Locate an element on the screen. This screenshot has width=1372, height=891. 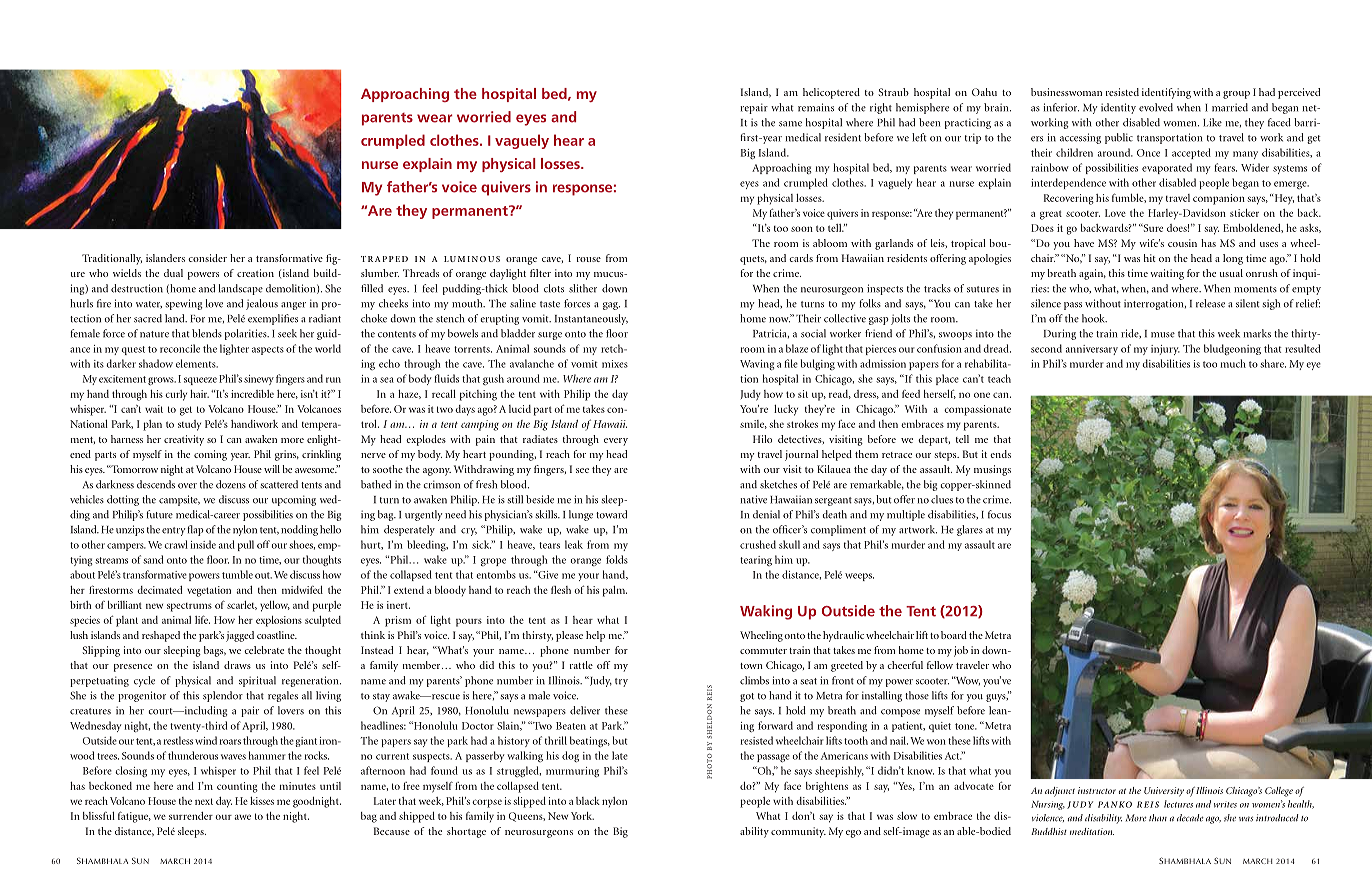
surrender is located at coordinates (191, 816).
